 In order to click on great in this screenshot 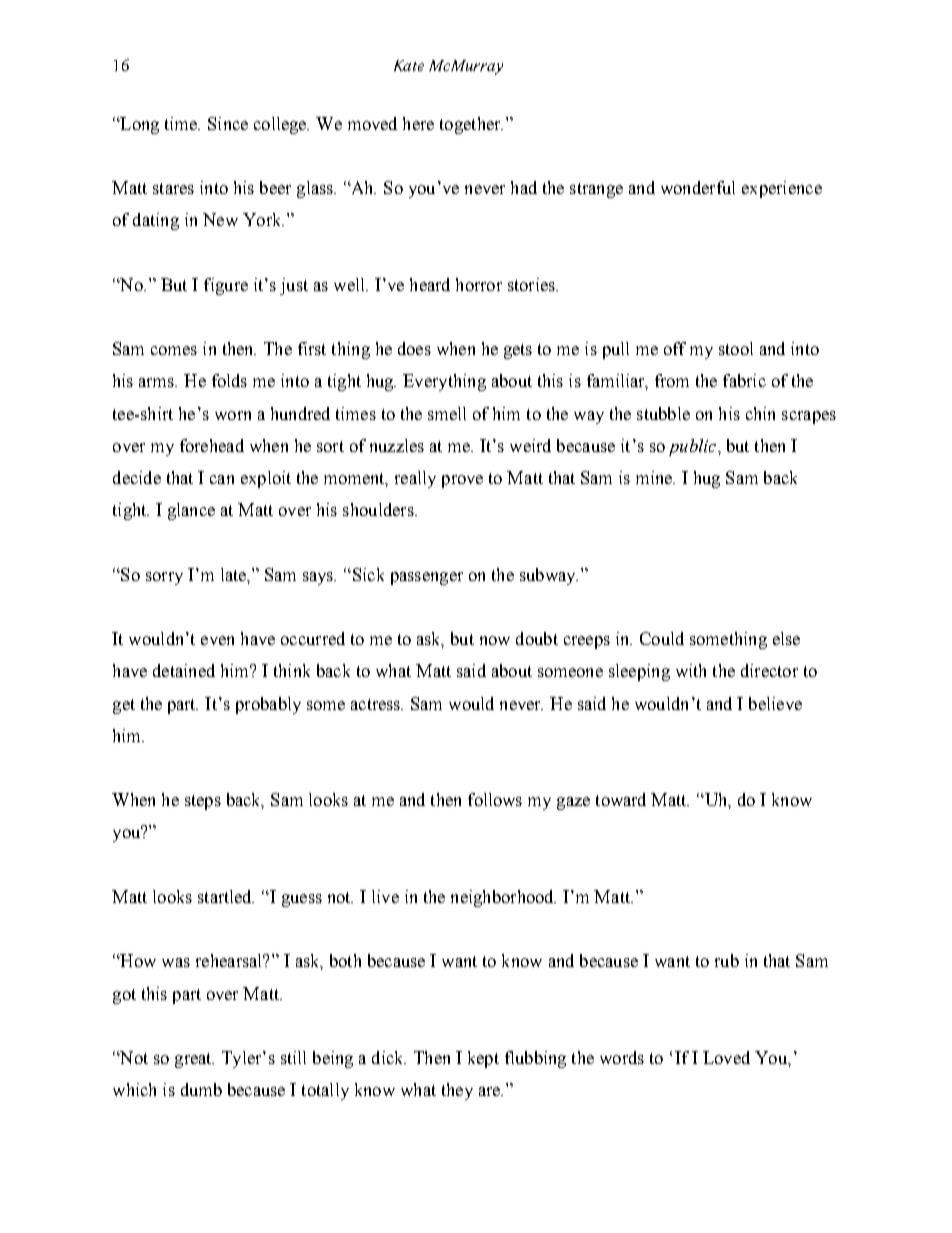, I will do `click(194, 1060)`.
